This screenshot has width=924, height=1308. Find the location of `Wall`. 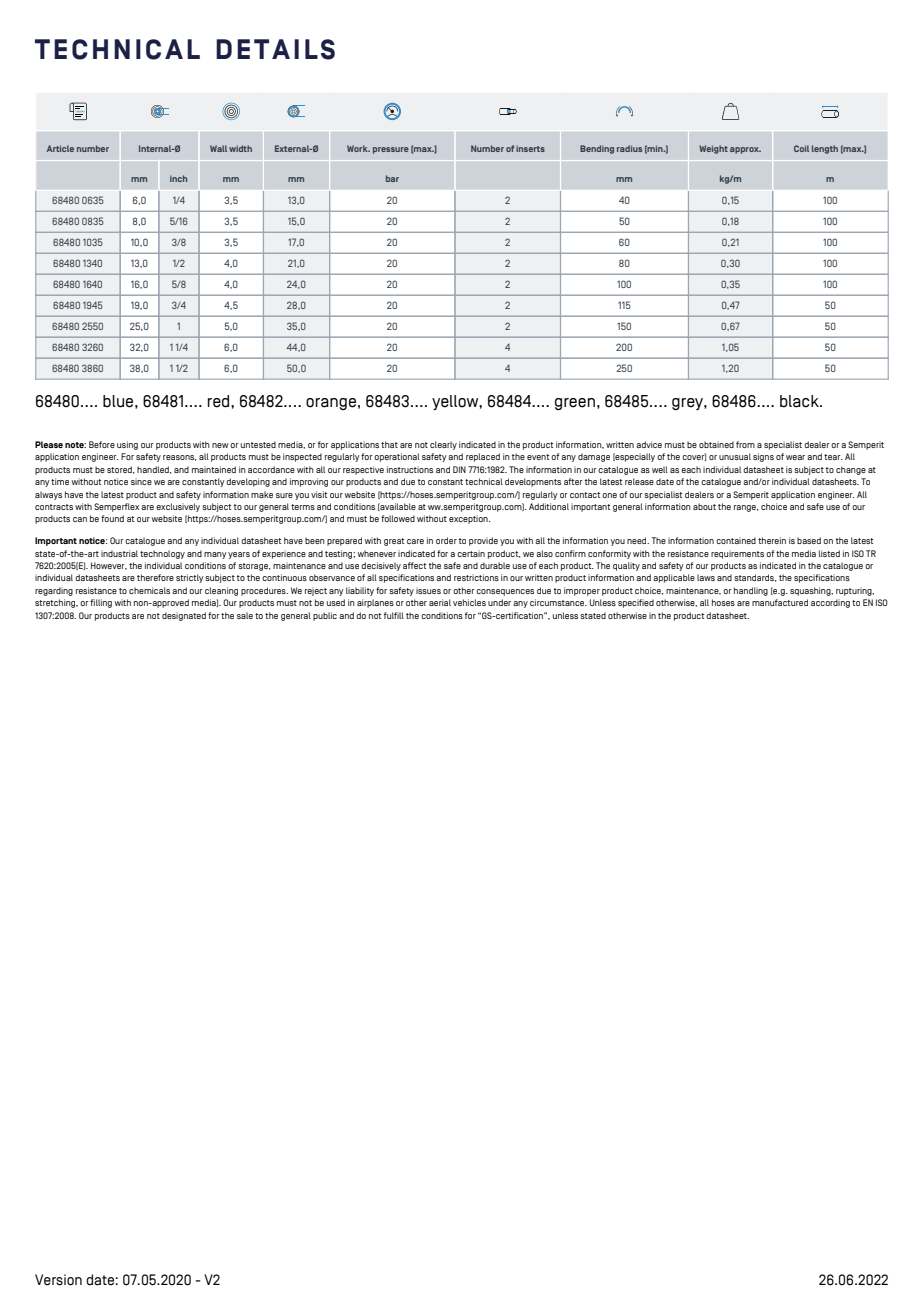

Wall is located at coordinates (218, 148).
